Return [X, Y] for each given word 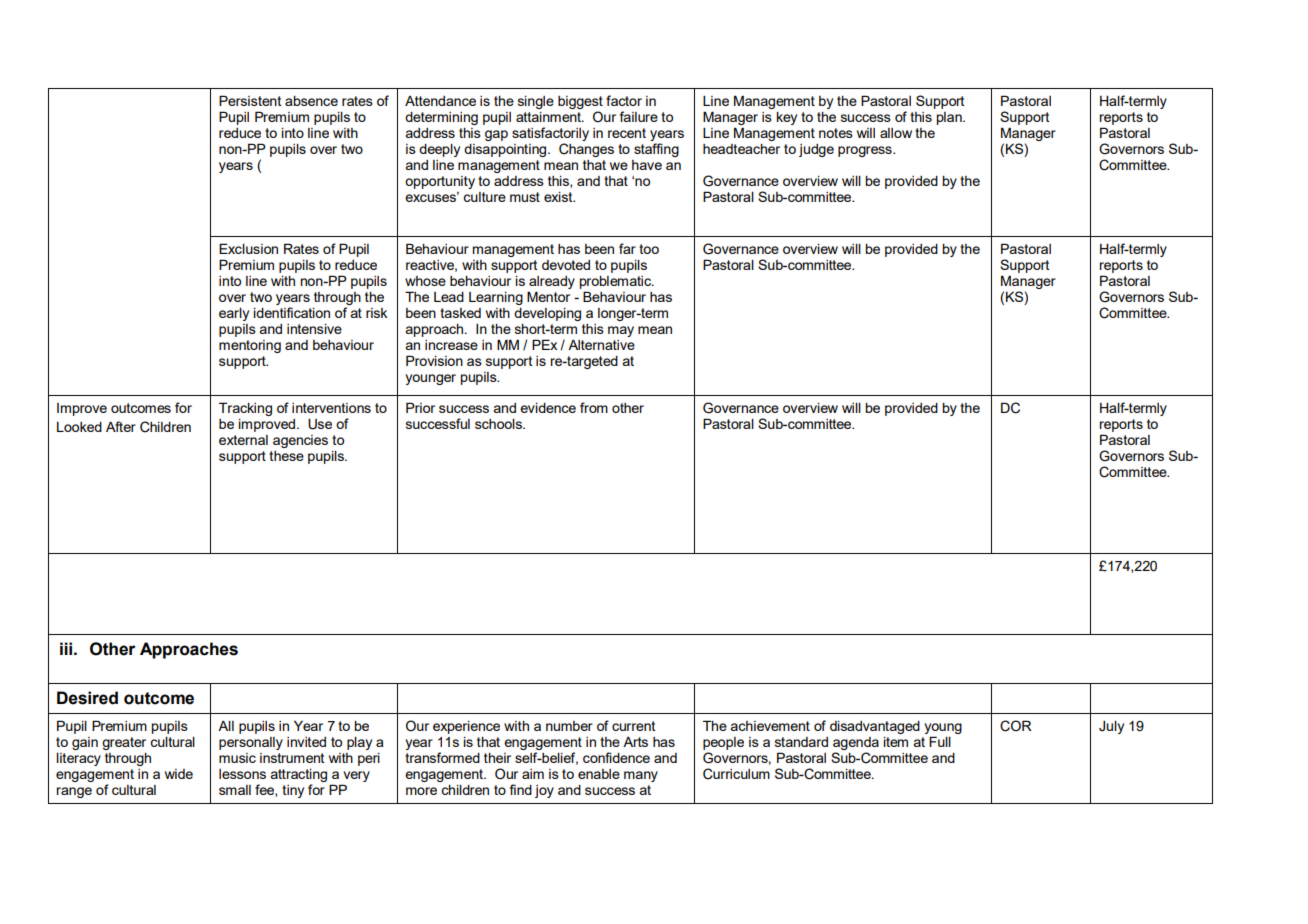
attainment [549, 117]
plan [950, 118]
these [286, 456]
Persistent [250, 100]
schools [499, 424]
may [621, 331]
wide [179, 774]
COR [1016, 726]
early [234, 314]
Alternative [601, 345]
